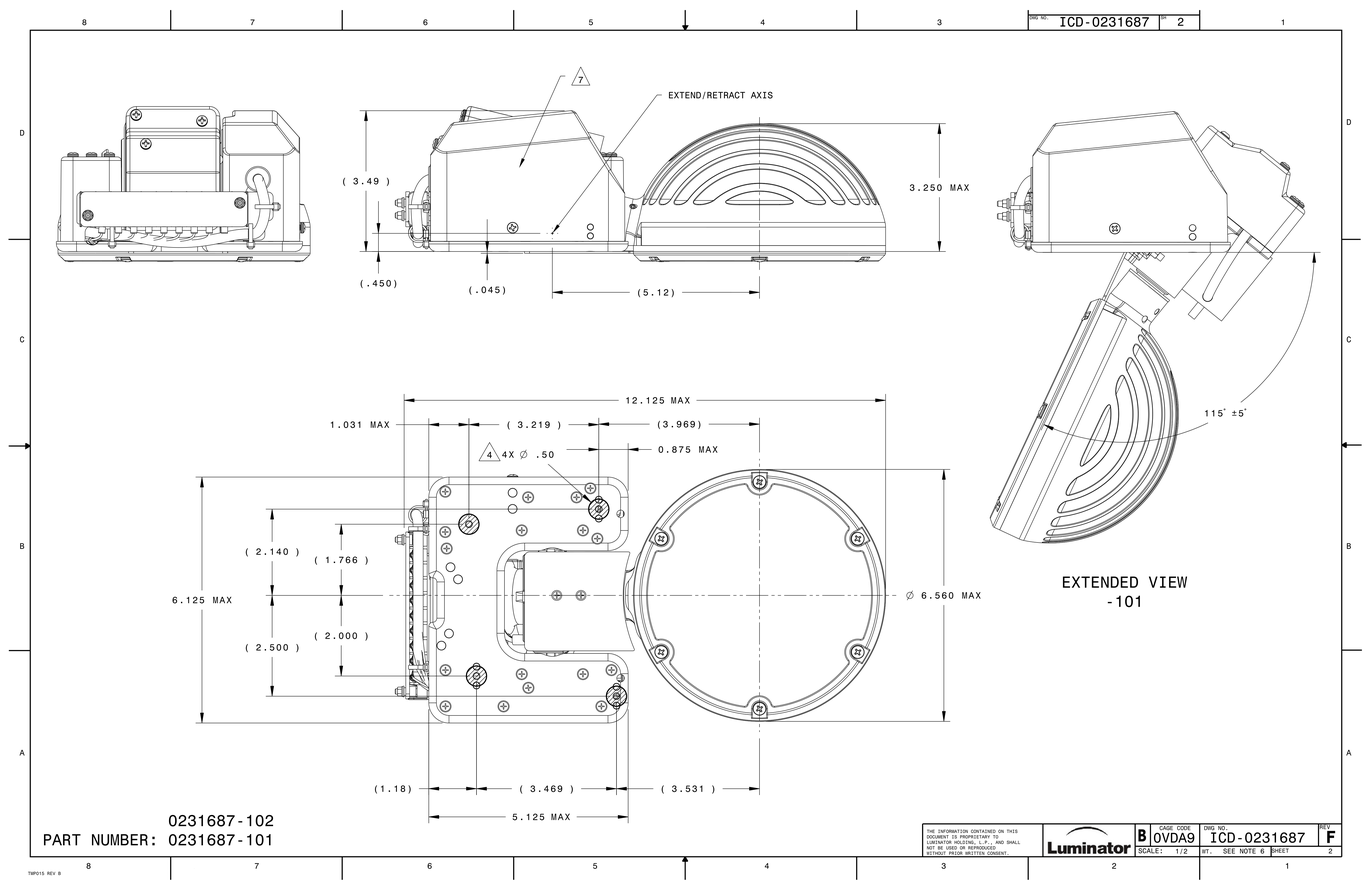  Describe the element at coordinates (1013, 842) in the document. I see `SHALL` at that location.
